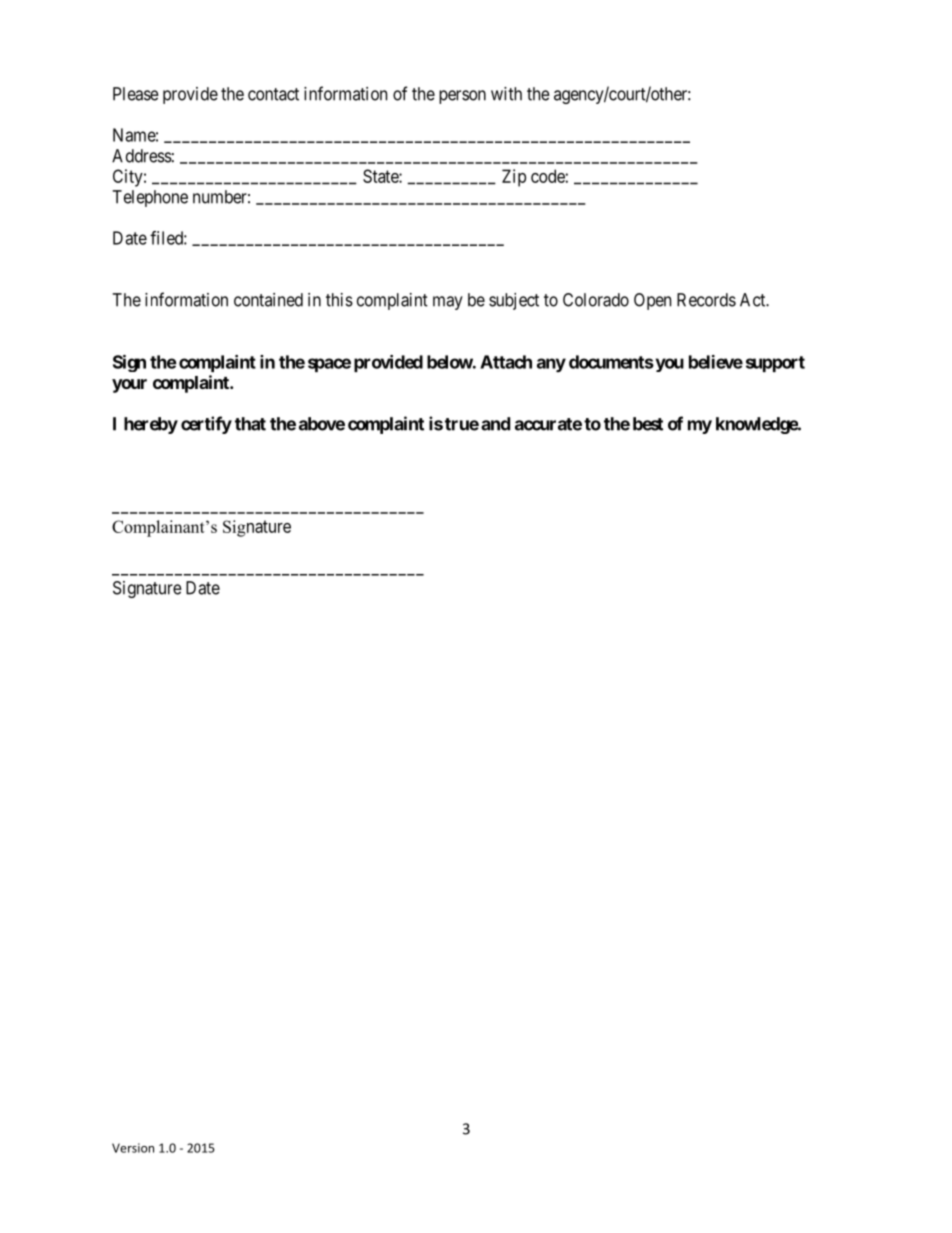 The image size is (952, 1233). Describe the element at coordinates (757, 425) in the page. I see `knowledge` at that location.
